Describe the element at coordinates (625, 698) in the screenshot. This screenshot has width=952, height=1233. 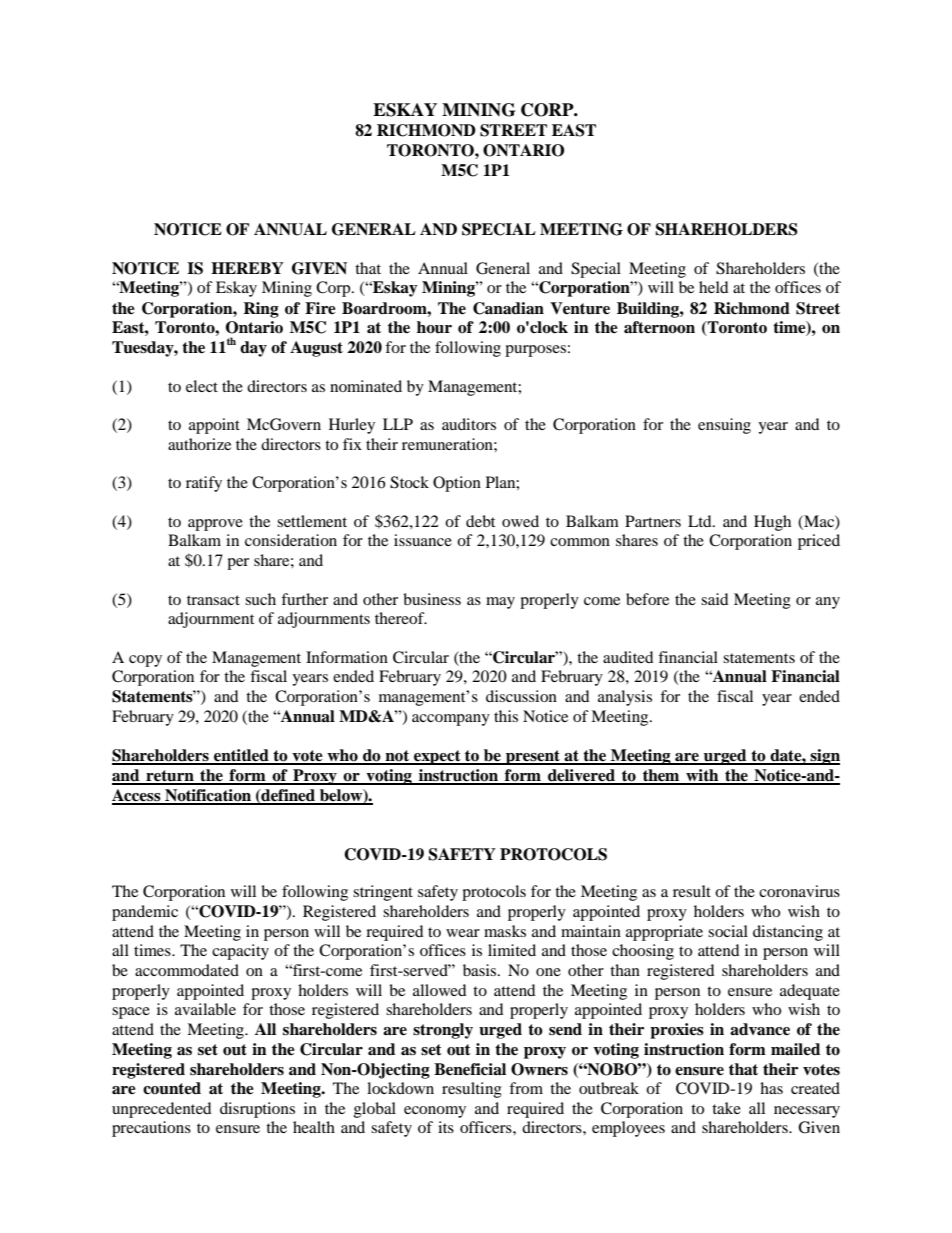
I see `analysis` at that location.
